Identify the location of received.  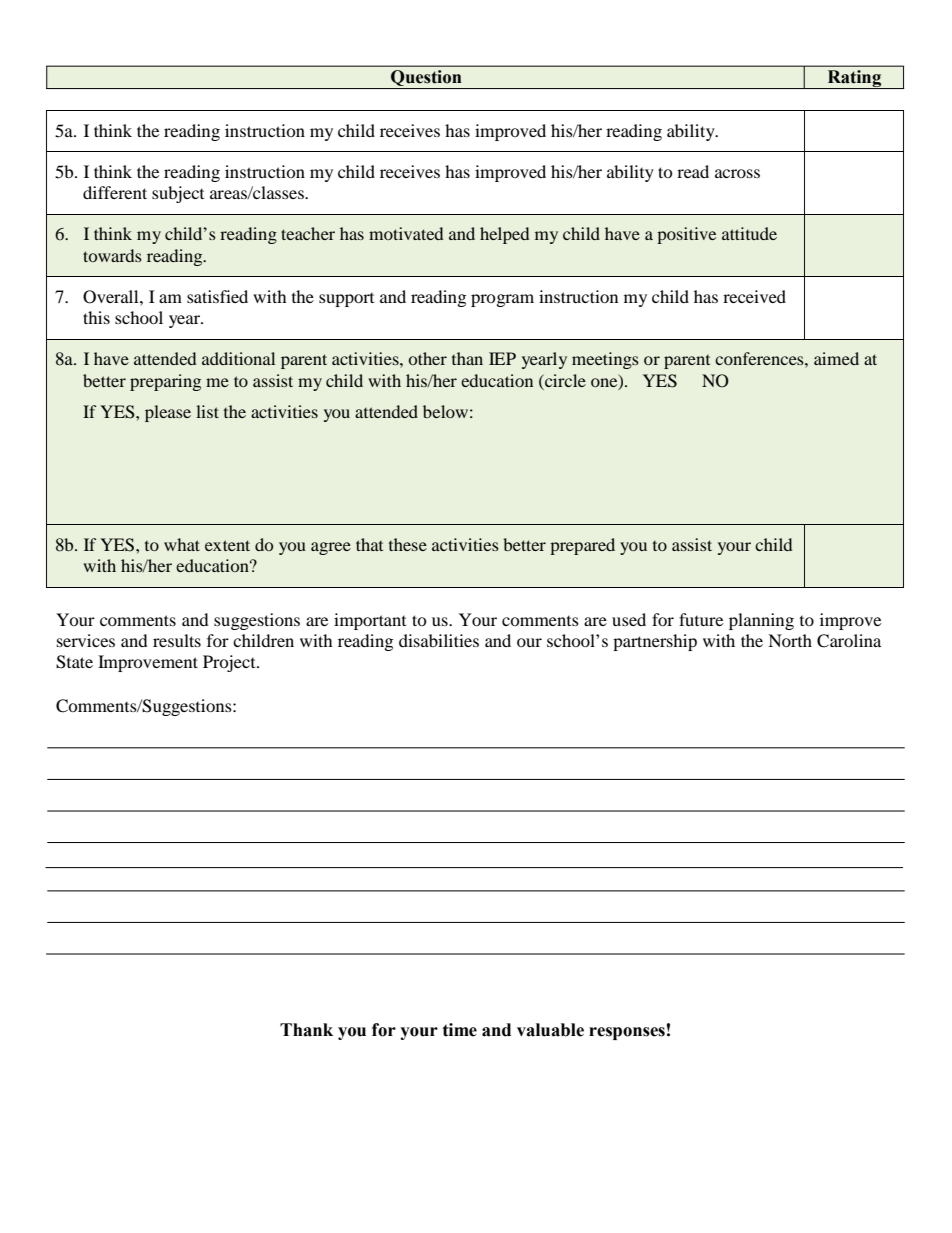
(754, 296).
